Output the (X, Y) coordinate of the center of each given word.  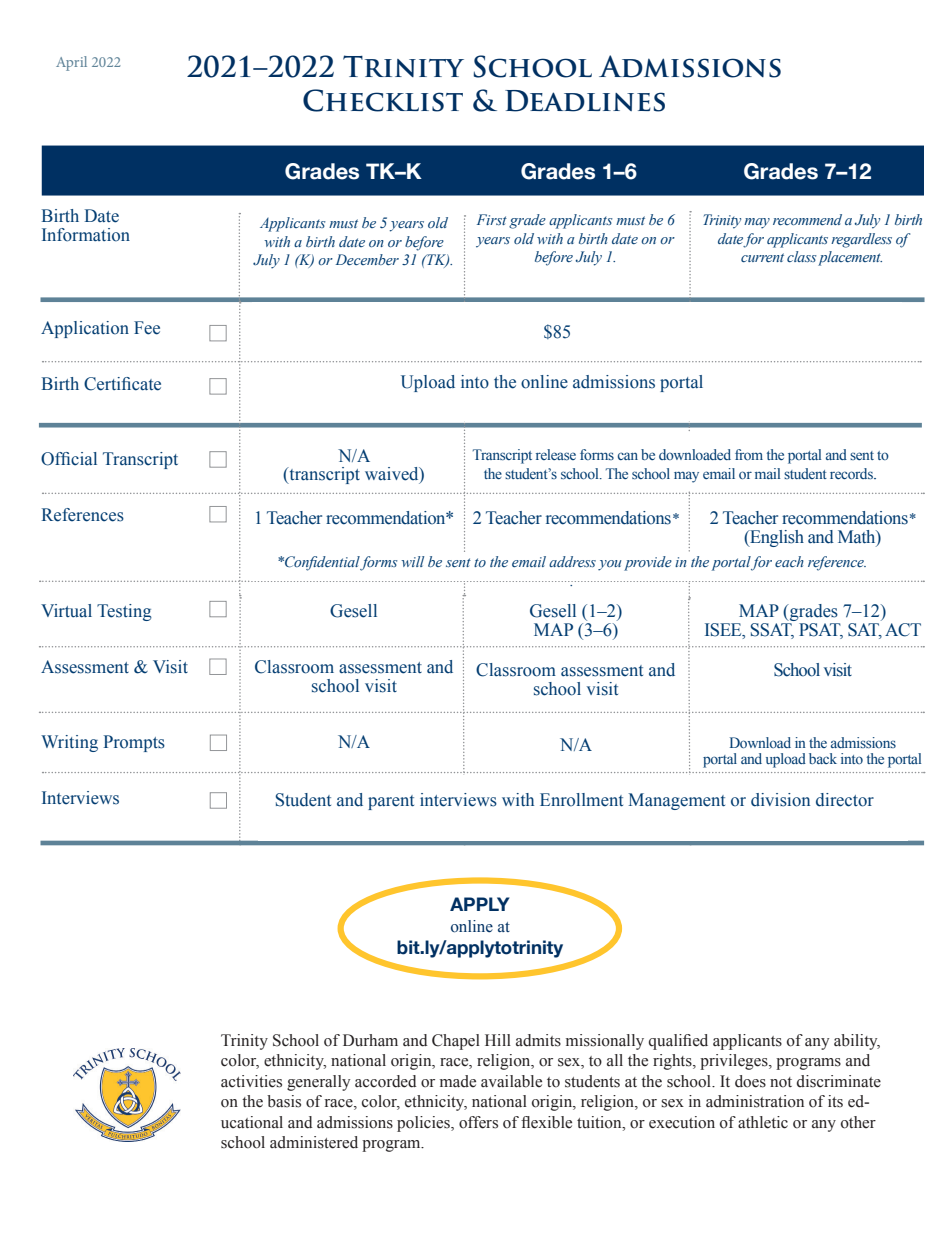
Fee (147, 328)
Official (69, 459)
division (780, 800)
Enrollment (581, 800)
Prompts (134, 743)
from (749, 454)
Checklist (383, 100)
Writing (69, 743)
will (412, 561)
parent (391, 802)
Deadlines (585, 101)
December (367, 259)
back (823, 758)
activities (251, 1081)
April (71, 63)
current (762, 257)
